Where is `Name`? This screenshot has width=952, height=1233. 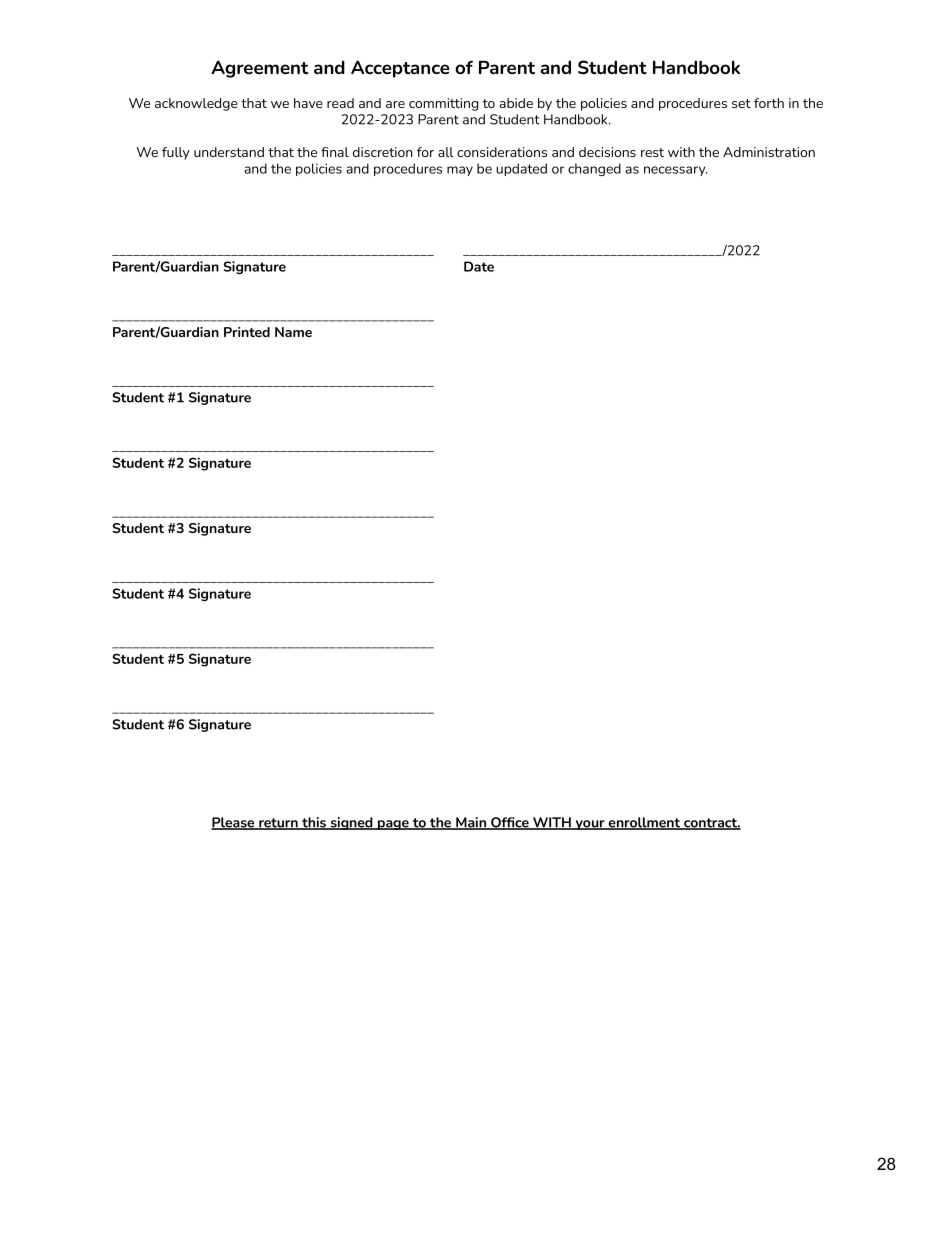 Name is located at coordinates (293, 332).
